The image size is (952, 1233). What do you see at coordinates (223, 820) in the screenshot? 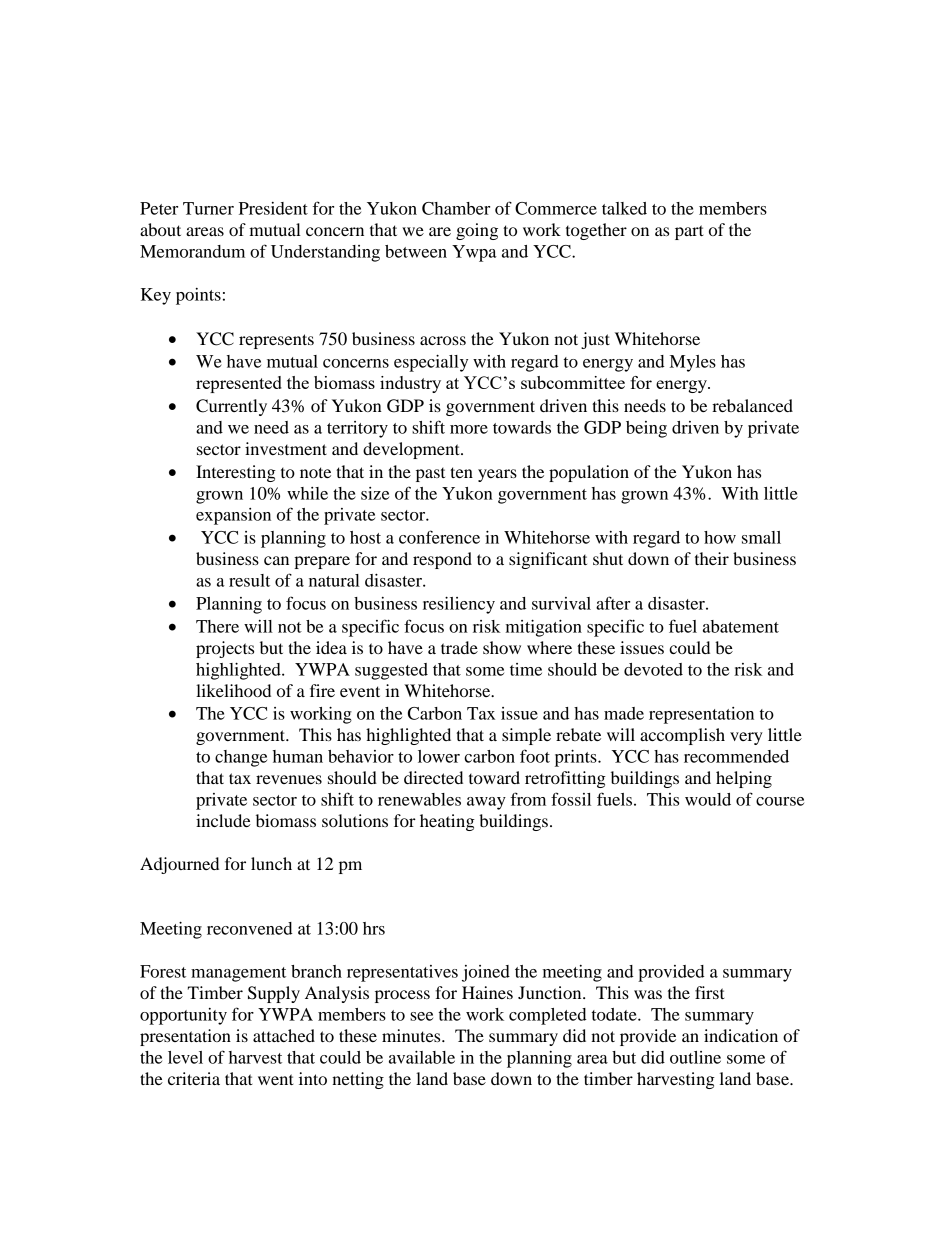
I see `include` at bounding box center [223, 820].
